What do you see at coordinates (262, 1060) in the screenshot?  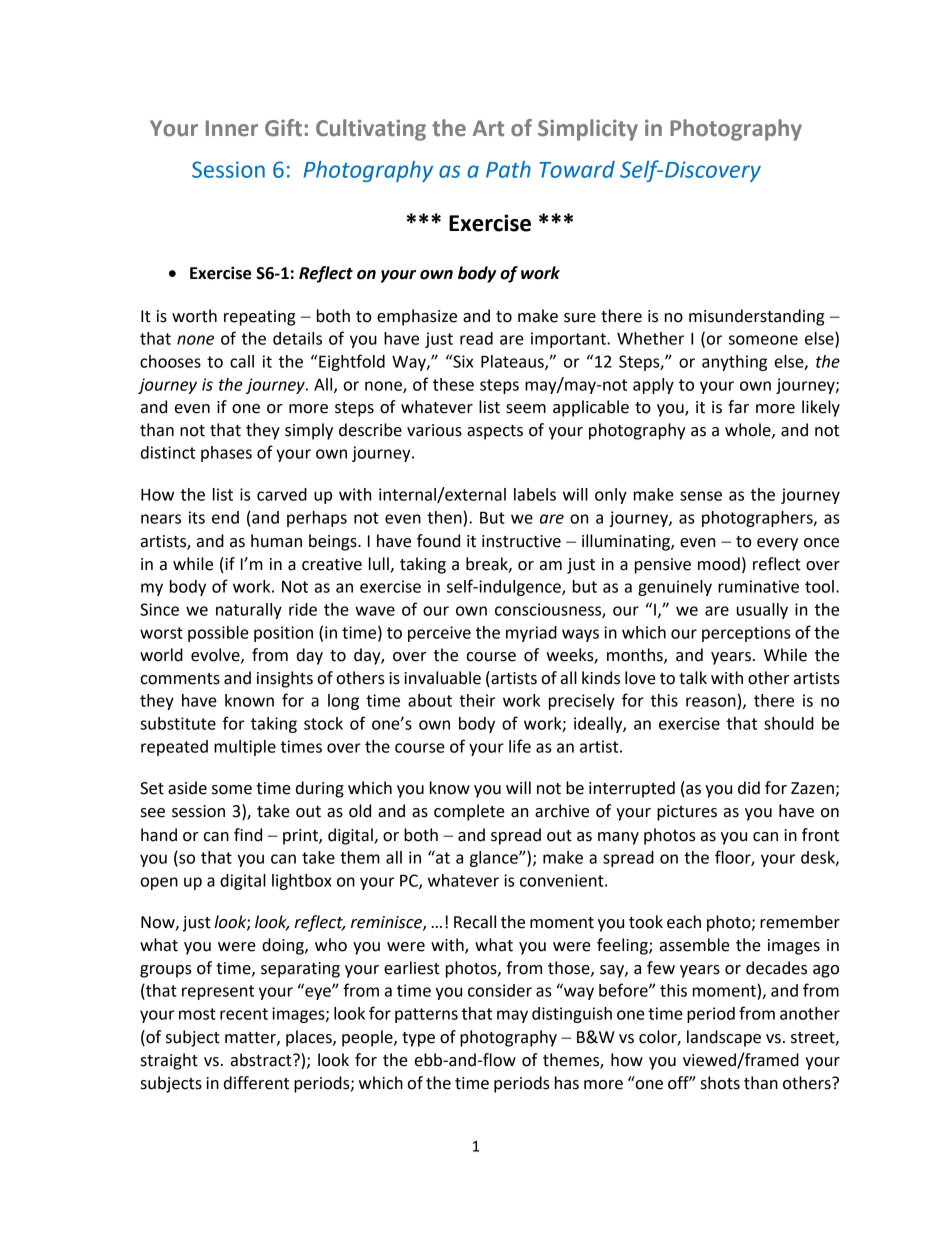 I see `abstract` at bounding box center [262, 1060].
